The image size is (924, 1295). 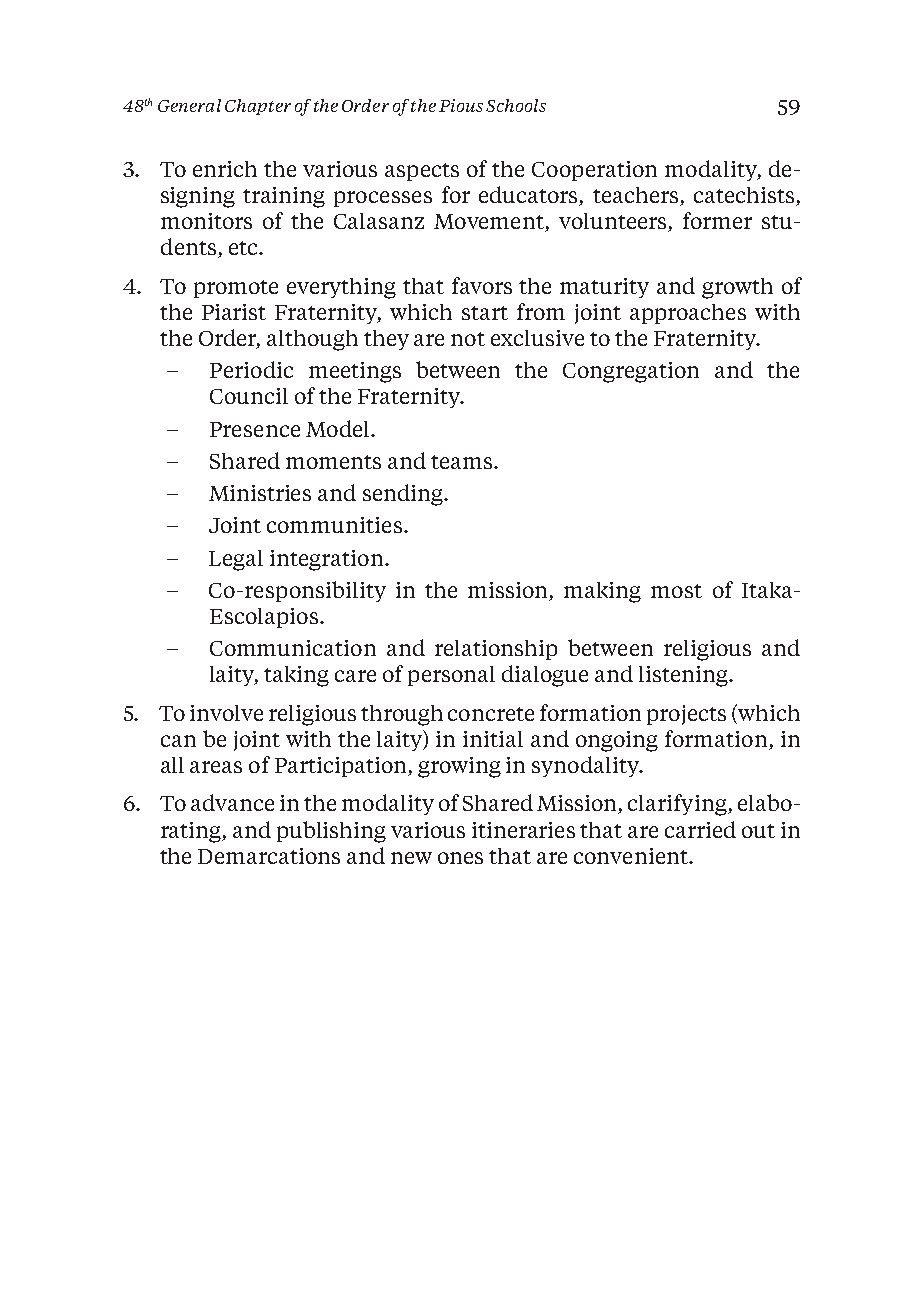 What do you see at coordinates (236, 289) in the page?
I see `promote` at bounding box center [236, 289].
